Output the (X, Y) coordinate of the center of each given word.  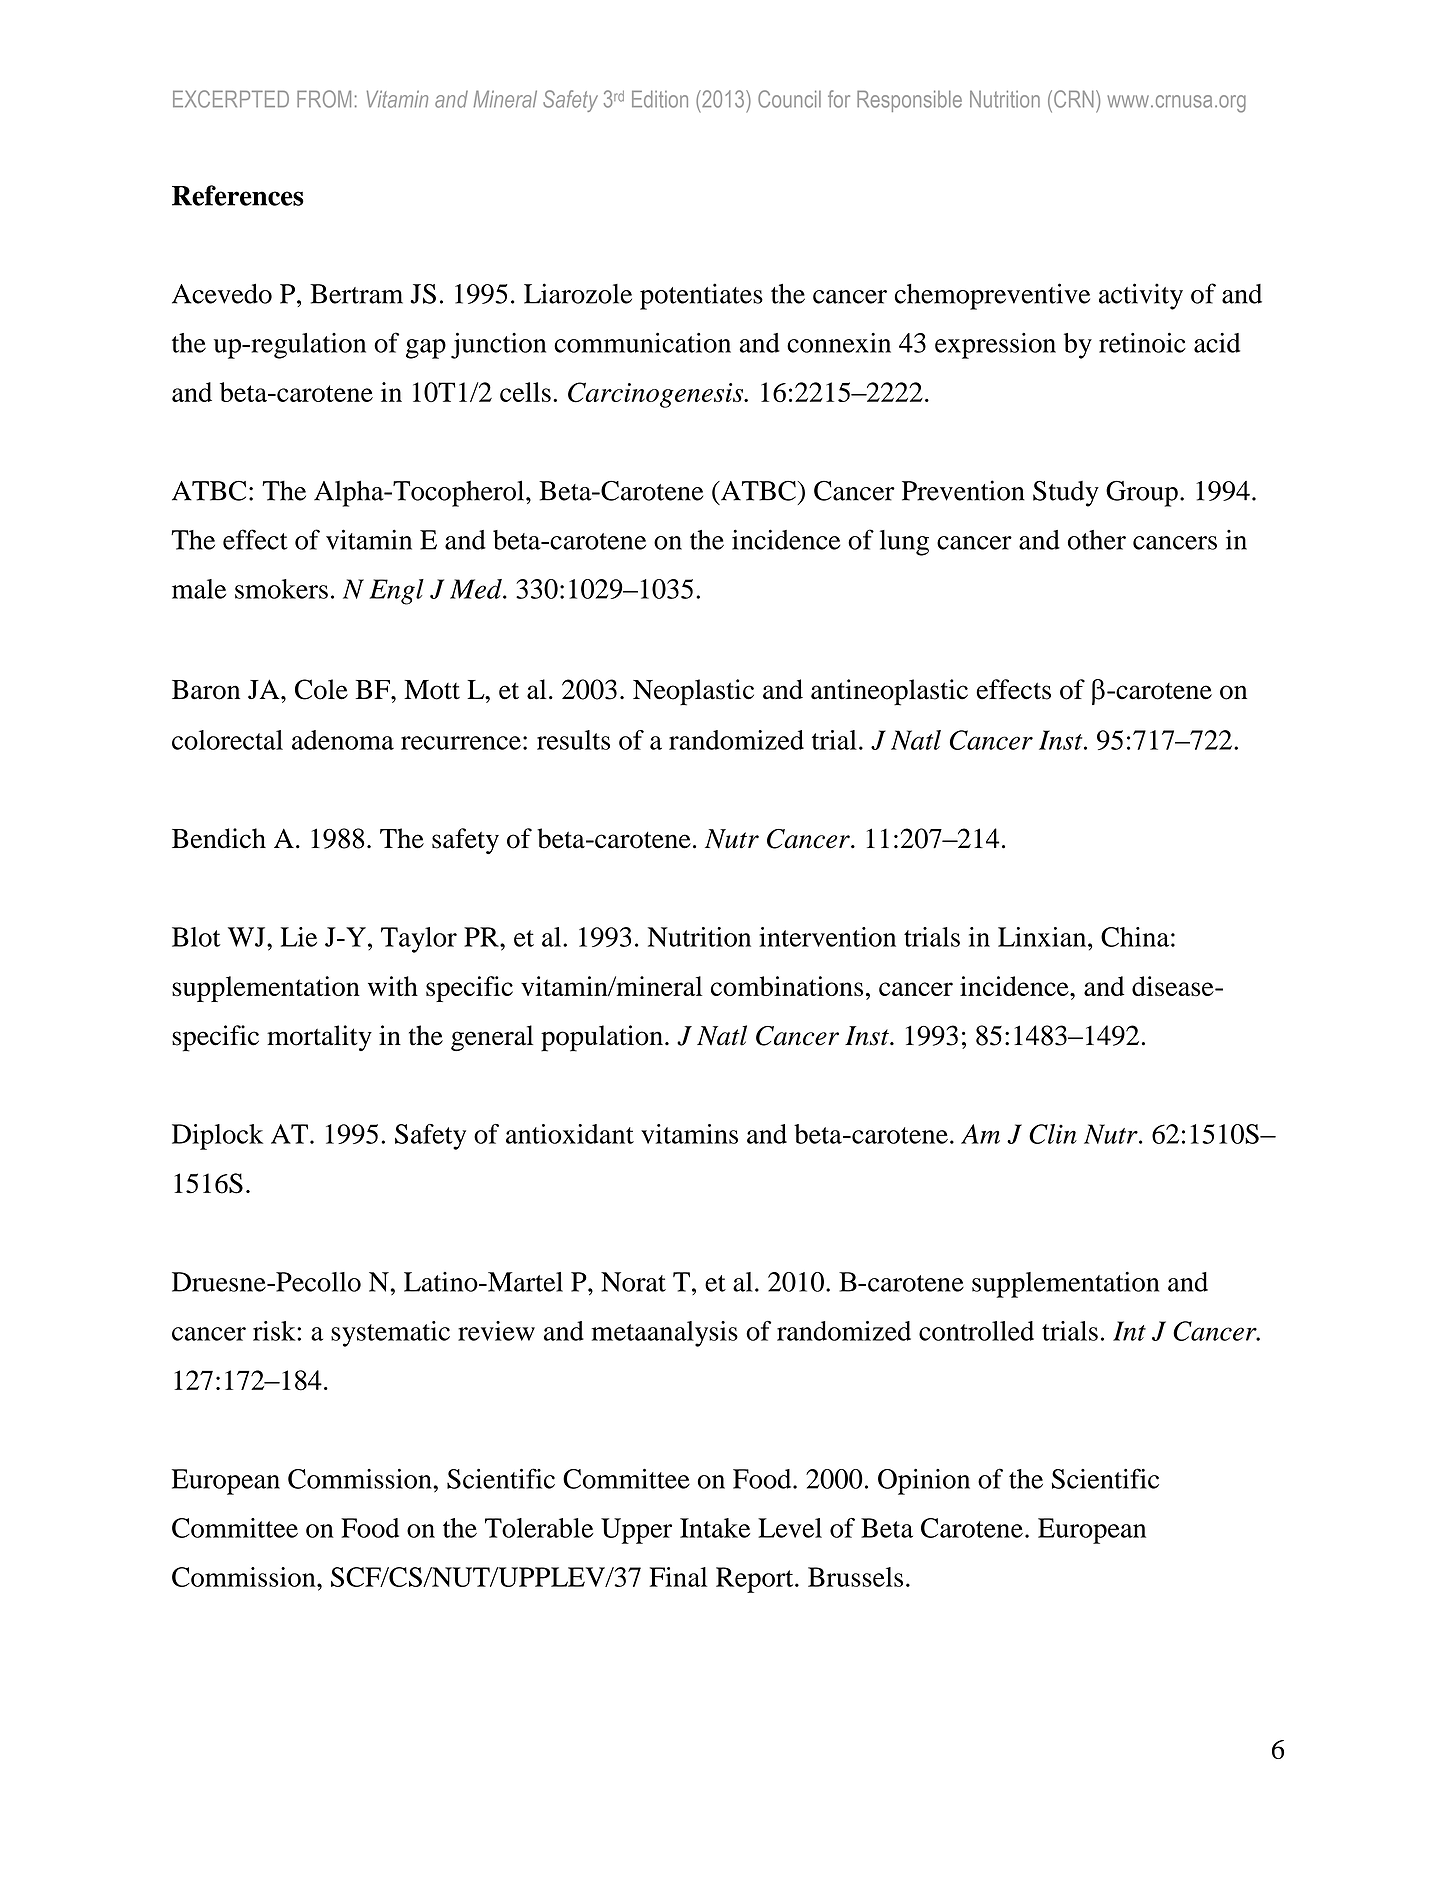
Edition (660, 99)
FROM (324, 99)
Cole (321, 689)
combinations (787, 986)
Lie (299, 937)
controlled (976, 1331)
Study (1066, 494)
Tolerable (539, 1528)
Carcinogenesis (656, 395)
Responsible (909, 101)
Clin (1053, 1134)
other (1097, 540)
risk (275, 1331)
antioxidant (570, 1134)
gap (426, 349)
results (573, 740)
